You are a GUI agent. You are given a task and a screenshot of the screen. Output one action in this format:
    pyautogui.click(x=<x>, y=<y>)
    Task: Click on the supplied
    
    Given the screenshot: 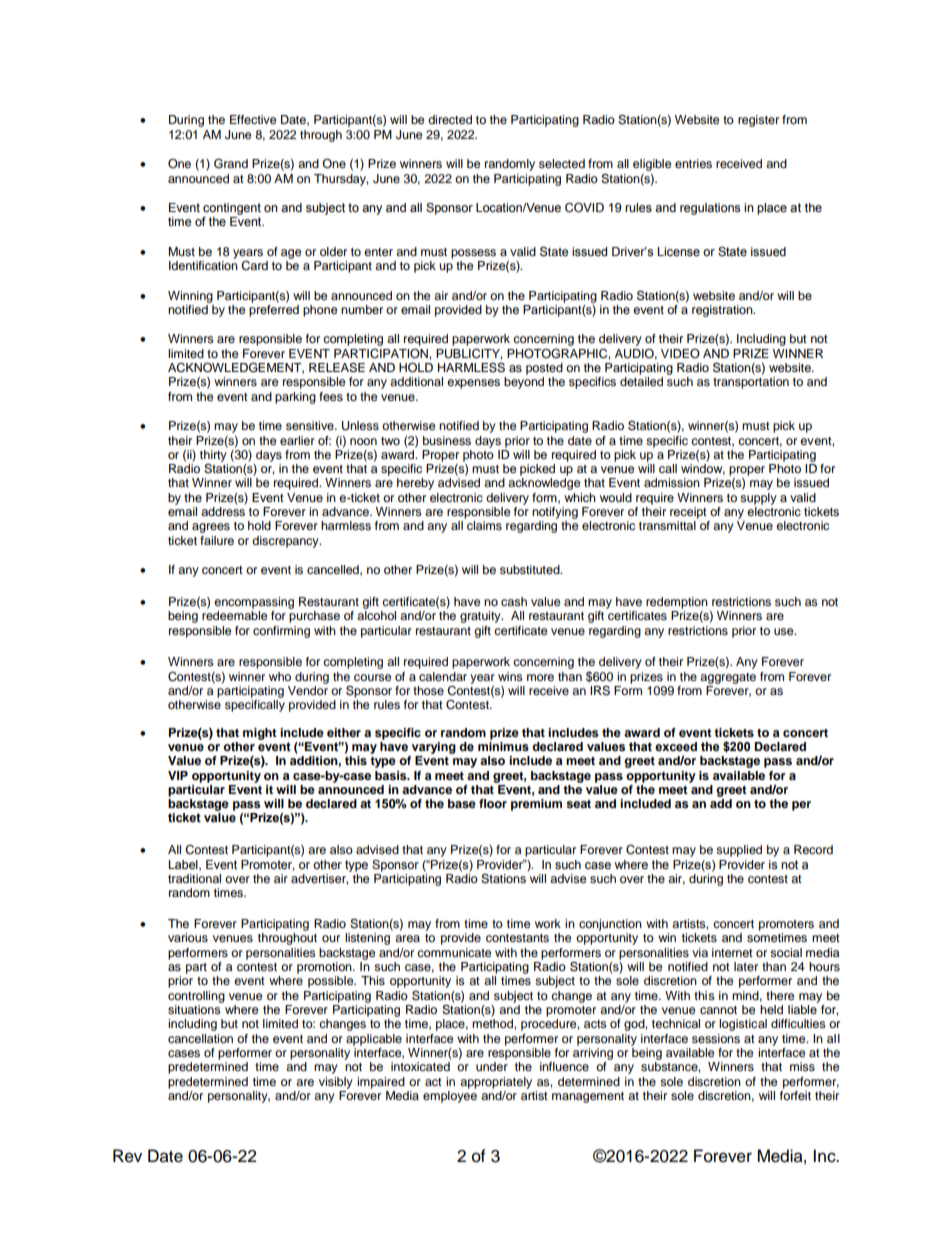 What is the action you would take?
    pyautogui.click(x=739, y=851)
